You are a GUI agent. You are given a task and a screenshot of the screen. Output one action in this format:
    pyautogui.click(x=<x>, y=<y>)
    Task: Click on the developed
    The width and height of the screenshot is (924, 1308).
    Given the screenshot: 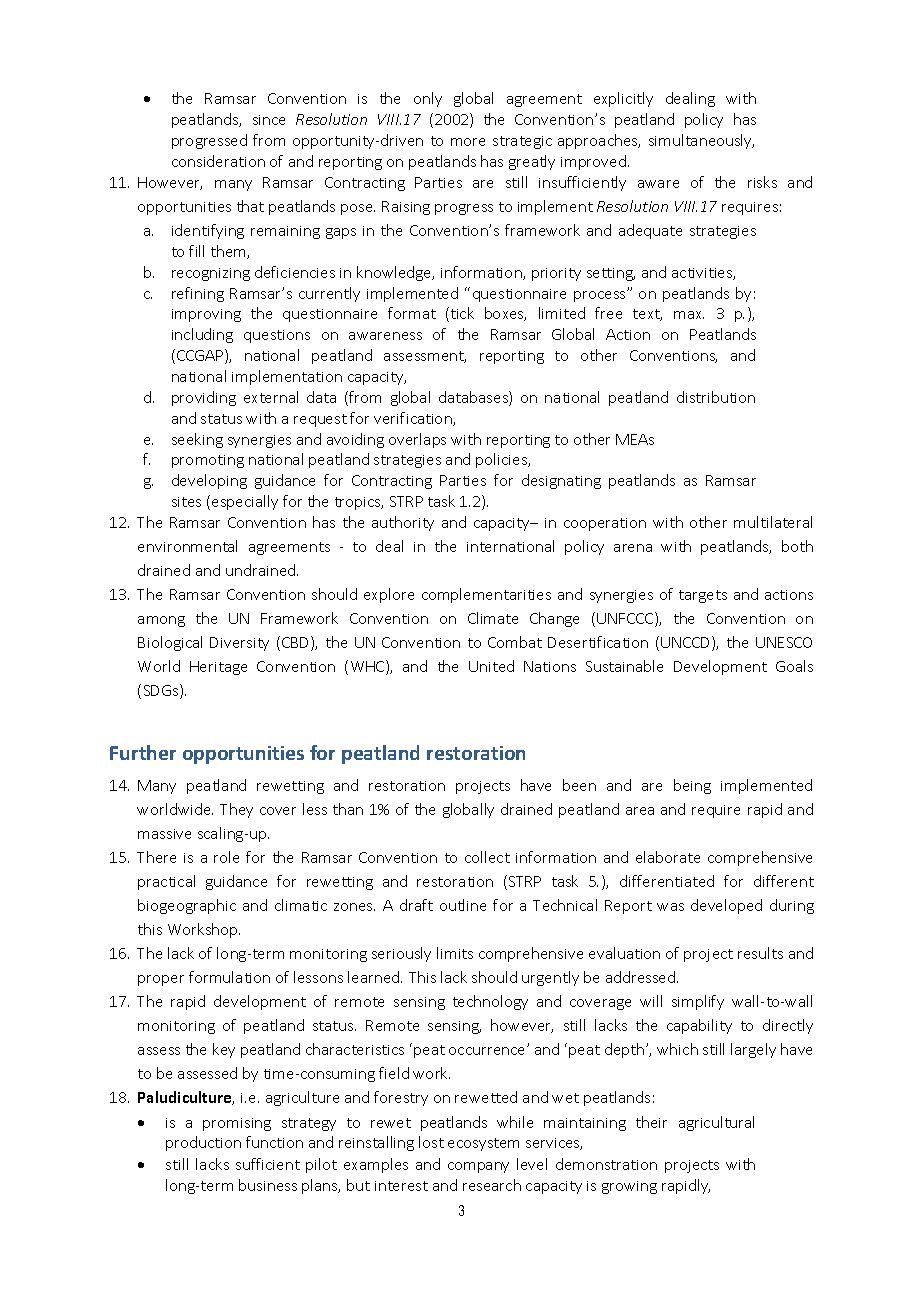 What is the action you would take?
    pyautogui.click(x=726, y=906)
